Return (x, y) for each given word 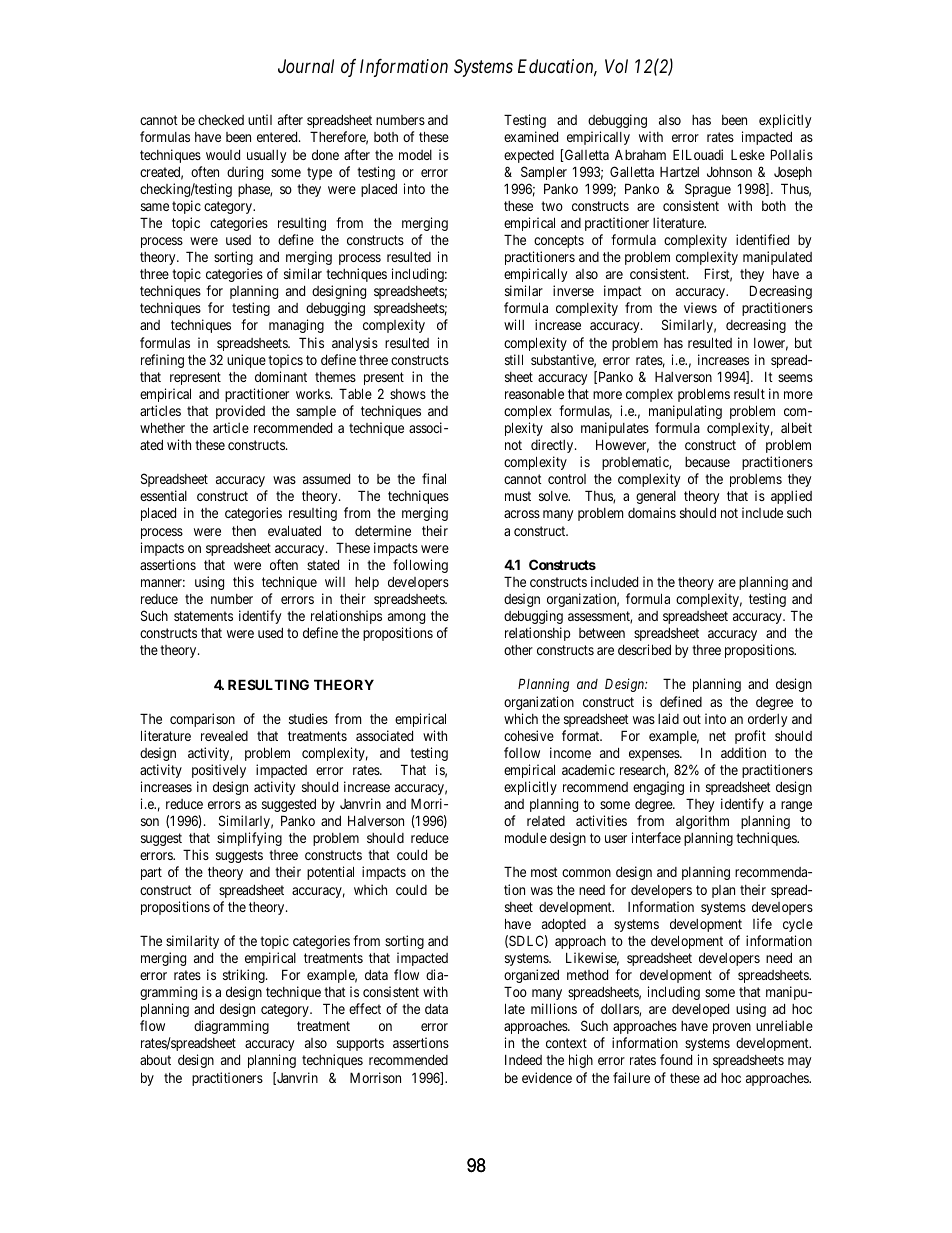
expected (529, 156)
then (244, 530)
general (656, 497)
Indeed (523, 1060)
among (406, 618)
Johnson (729, 172)
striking (245, 976)
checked (221, 120)
